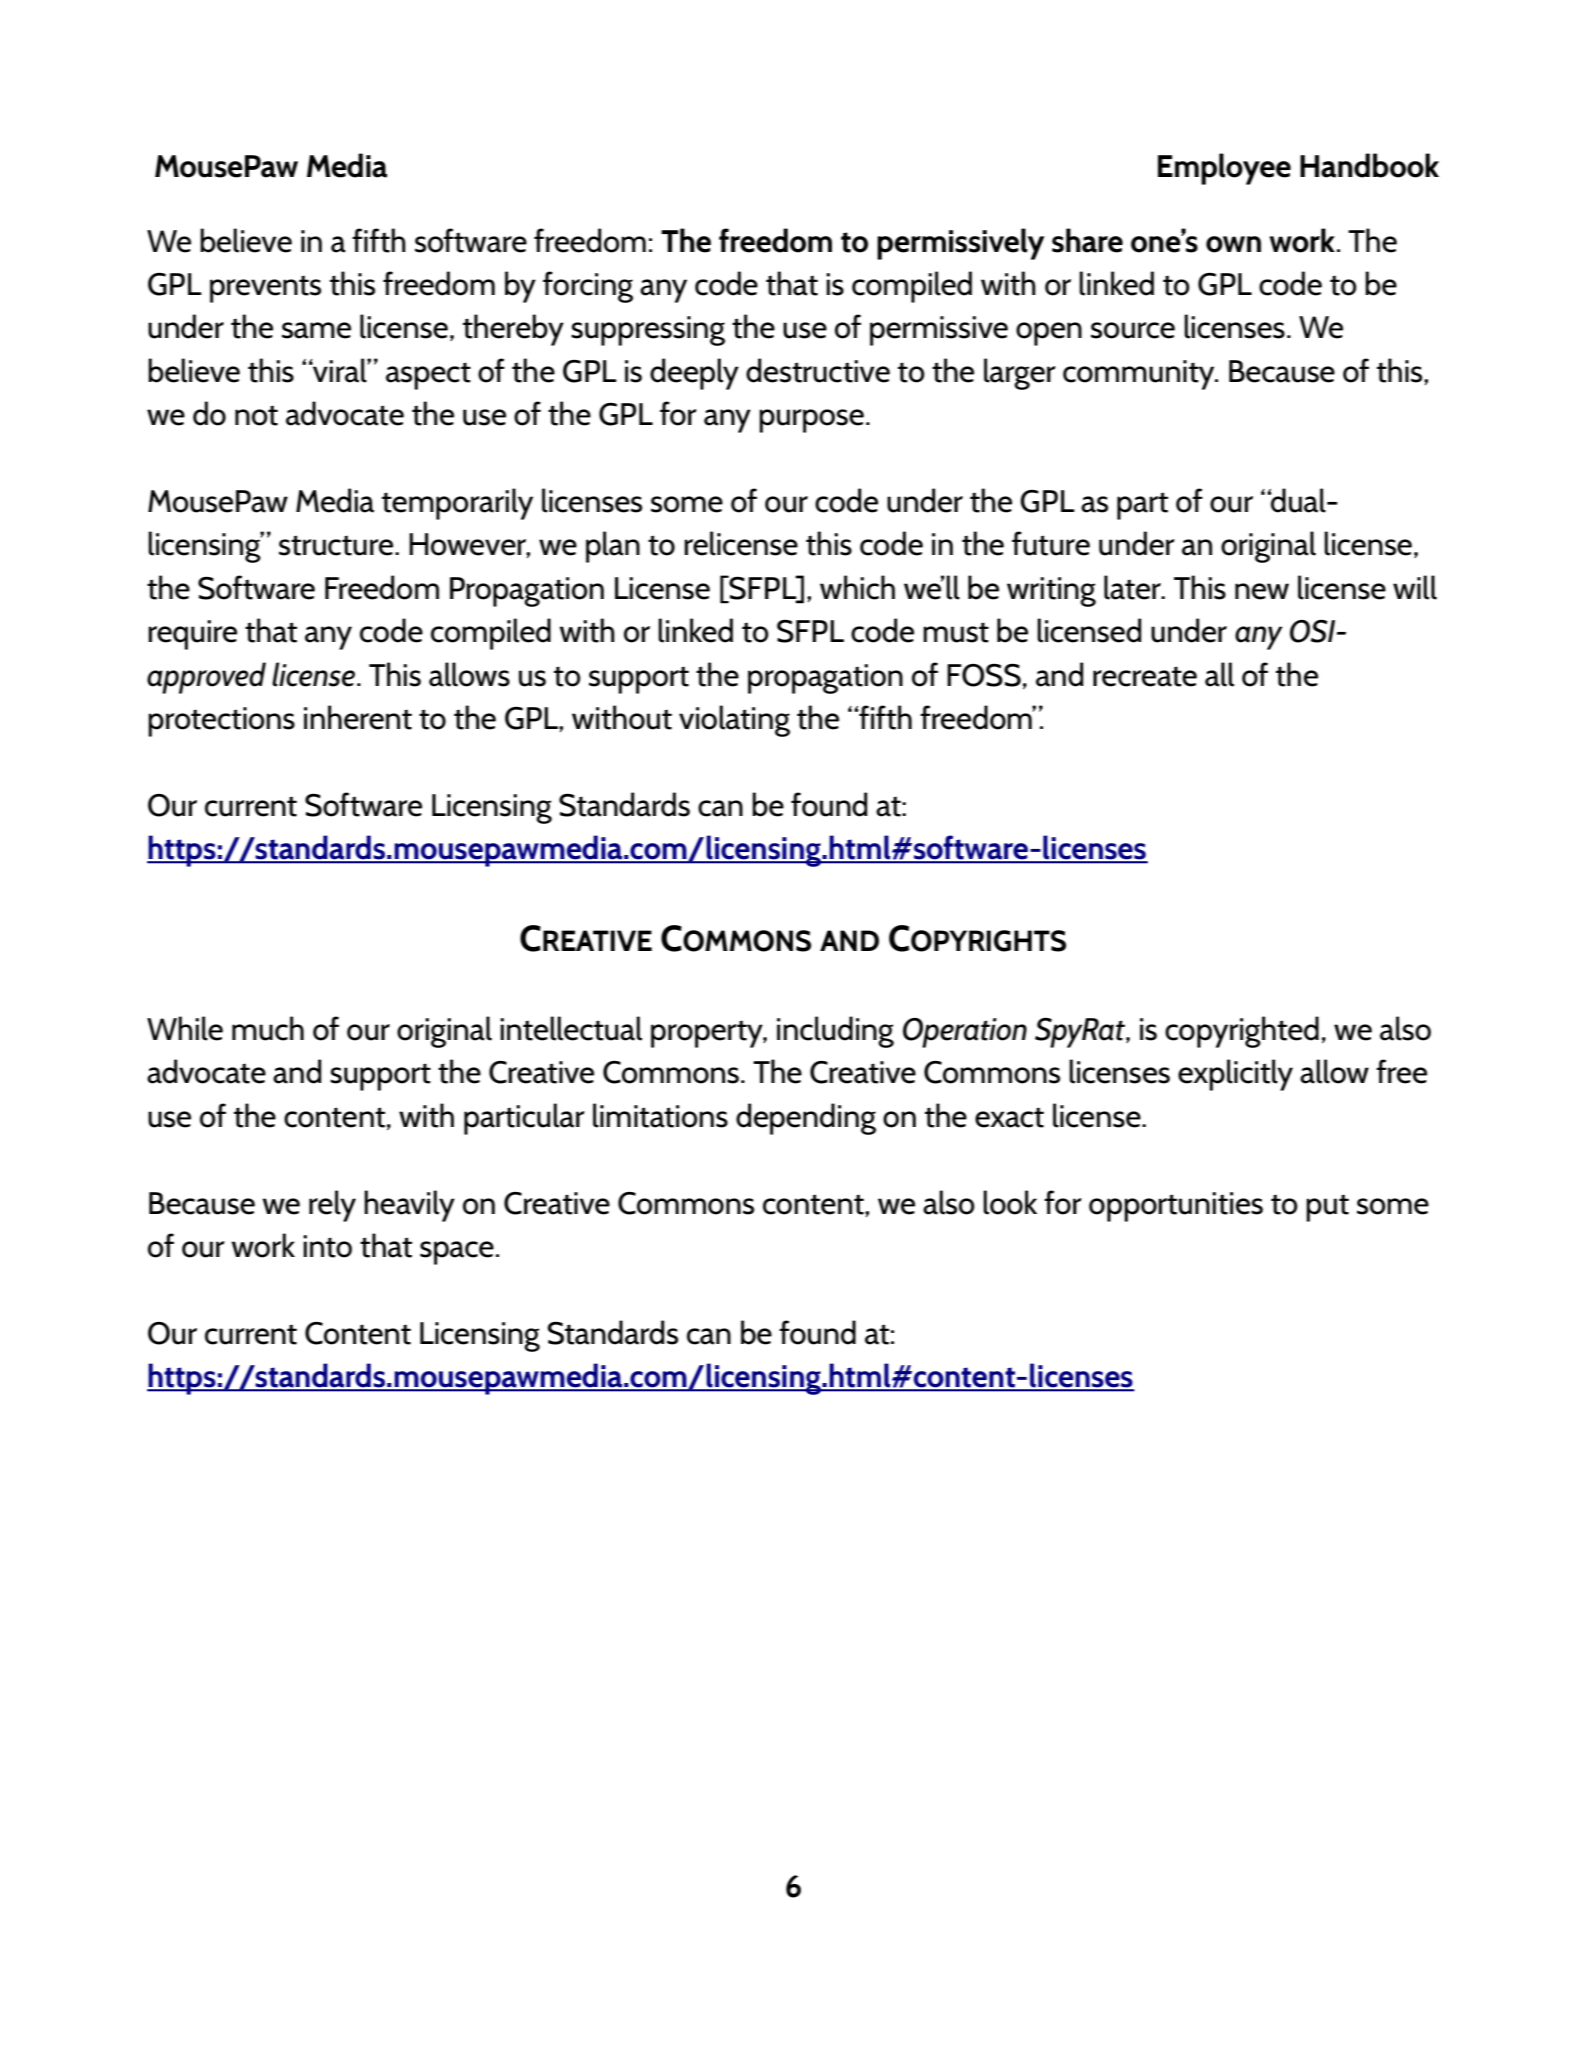 The width and height of the page is (1586, 2052). I want to click on Employee, so click(1224, 169).
